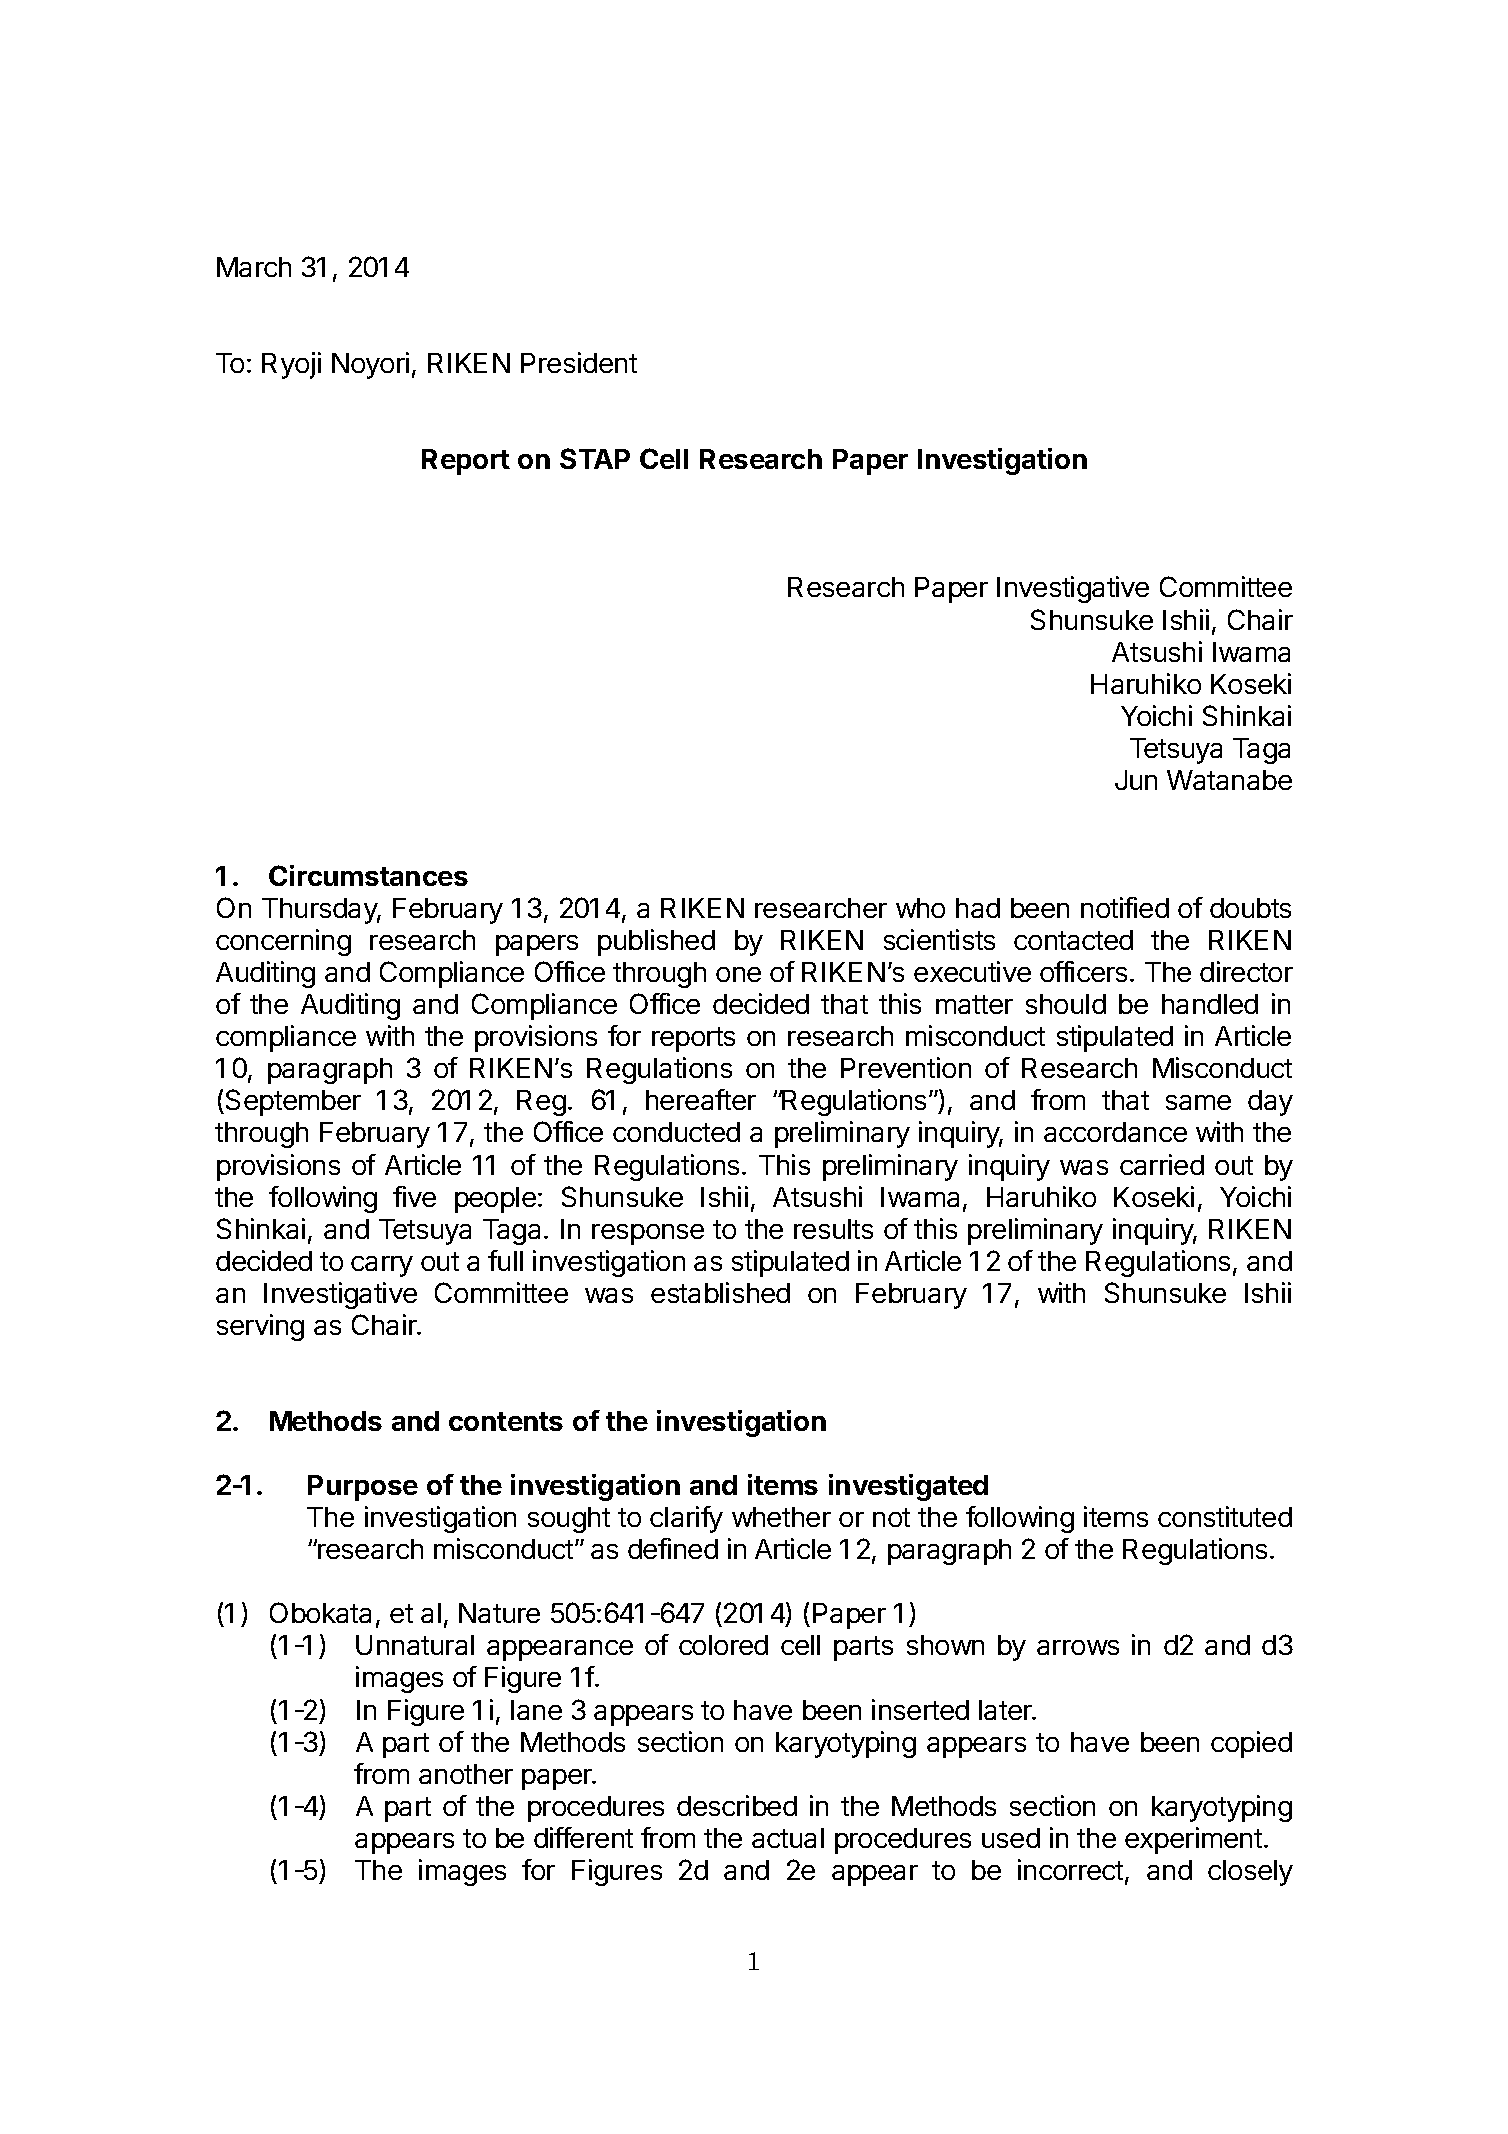 The width and height of the screenshot is (1508, 2134). Describe the element at coordinates (595, 458) in the screenshot. I see `STAP` at that location.
